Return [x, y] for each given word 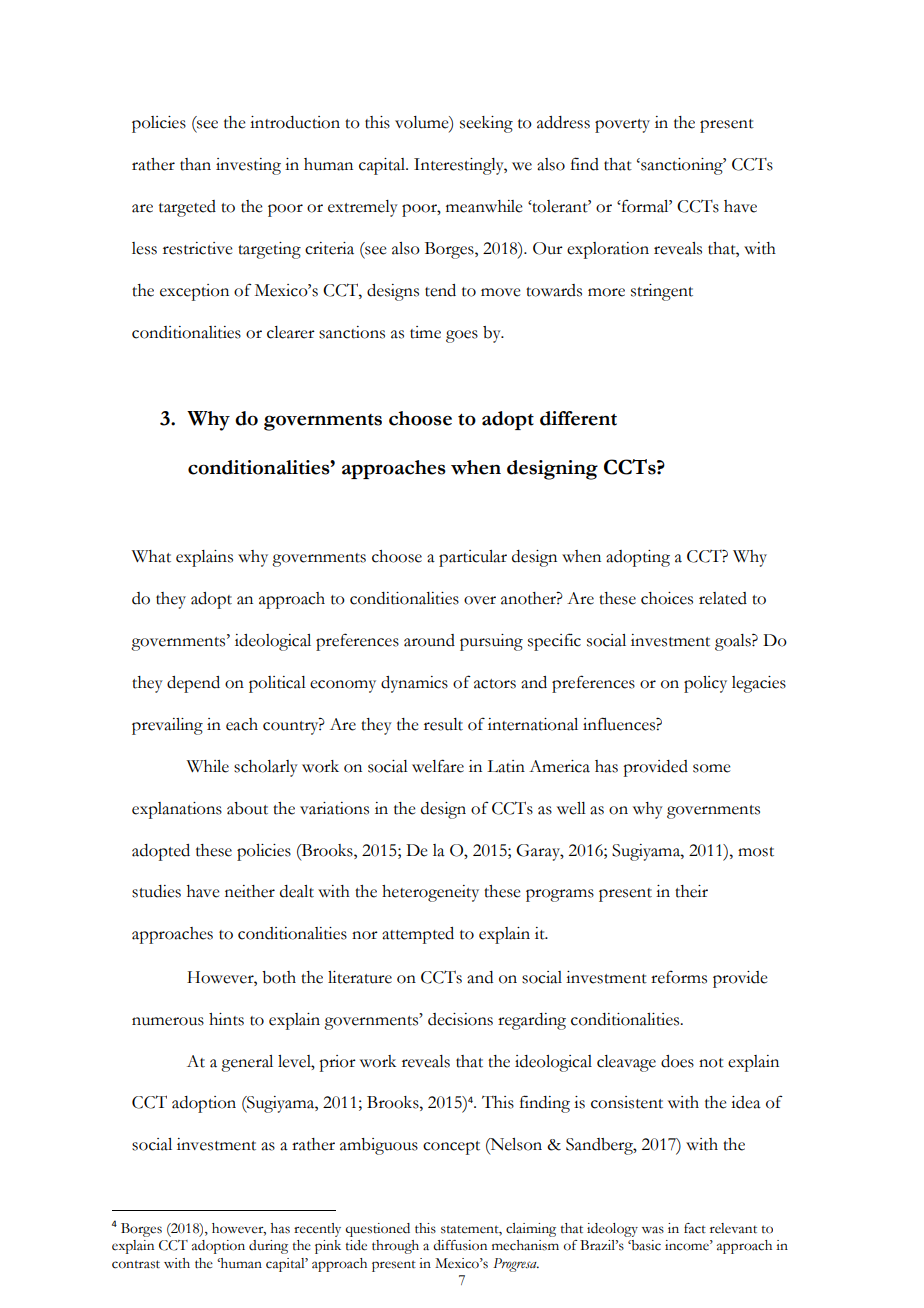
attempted [418, 935]
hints [226, 1019]
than [195, 164]
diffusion [460, 1245]
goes [462, 336]
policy [705, 684]
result [443, 724]
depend [193, 684]
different [578, 418]
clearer [291, 332]
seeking [486, 124]
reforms [679, 977]
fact [695, 1228]
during [268, 1247]
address [563, 122]
